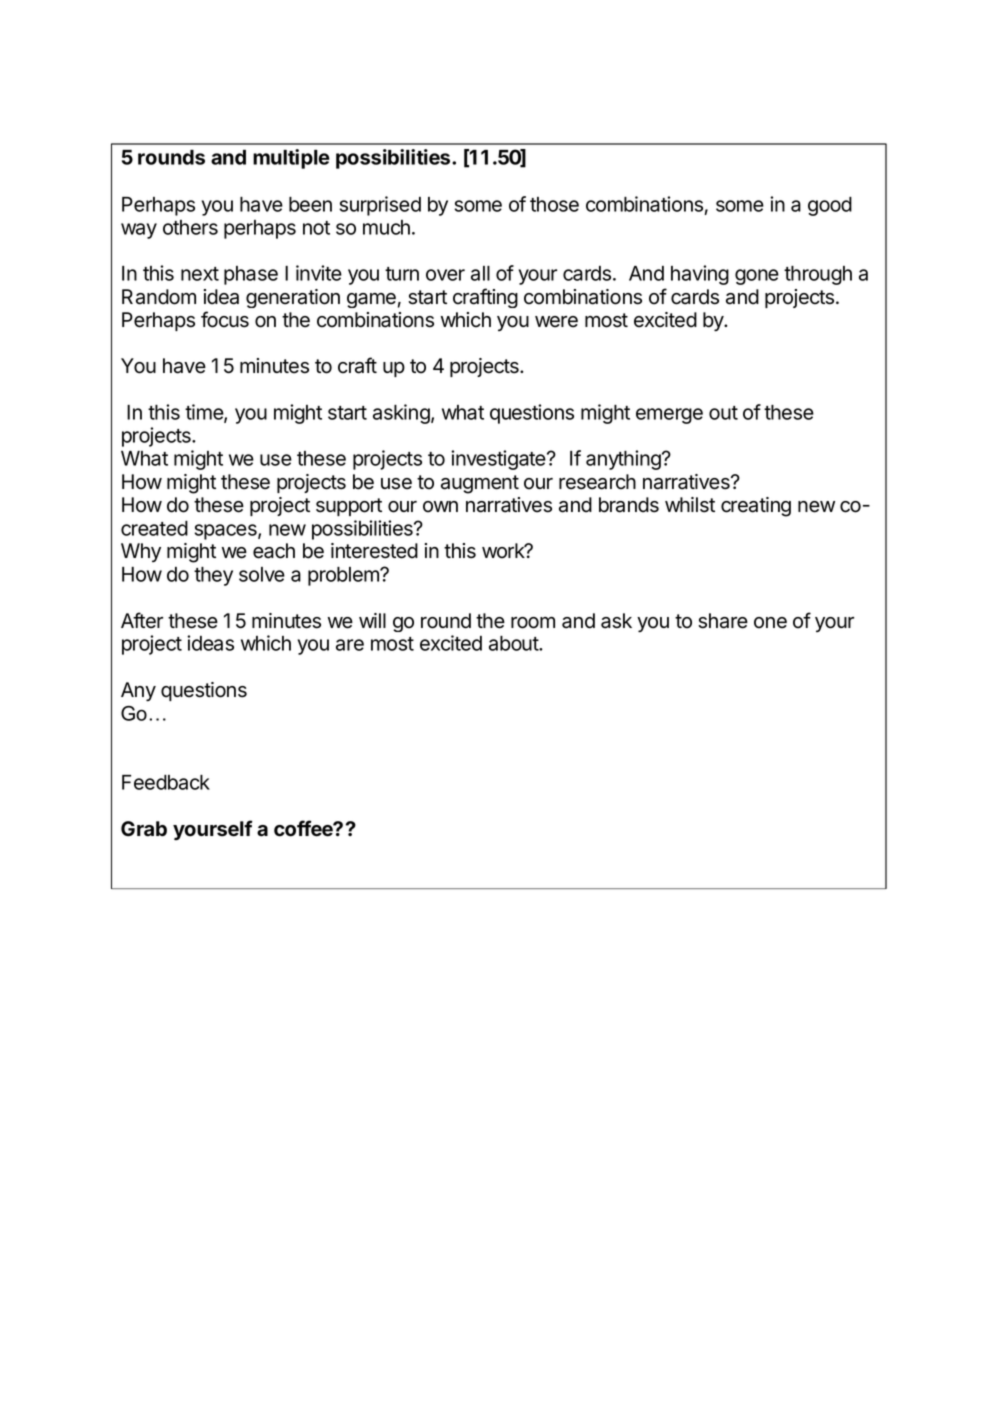 The height and width of the screenshot is (1411, 997). Describe the element at coordinates (514, 643) in the screenshot. I see `about` at that location.
